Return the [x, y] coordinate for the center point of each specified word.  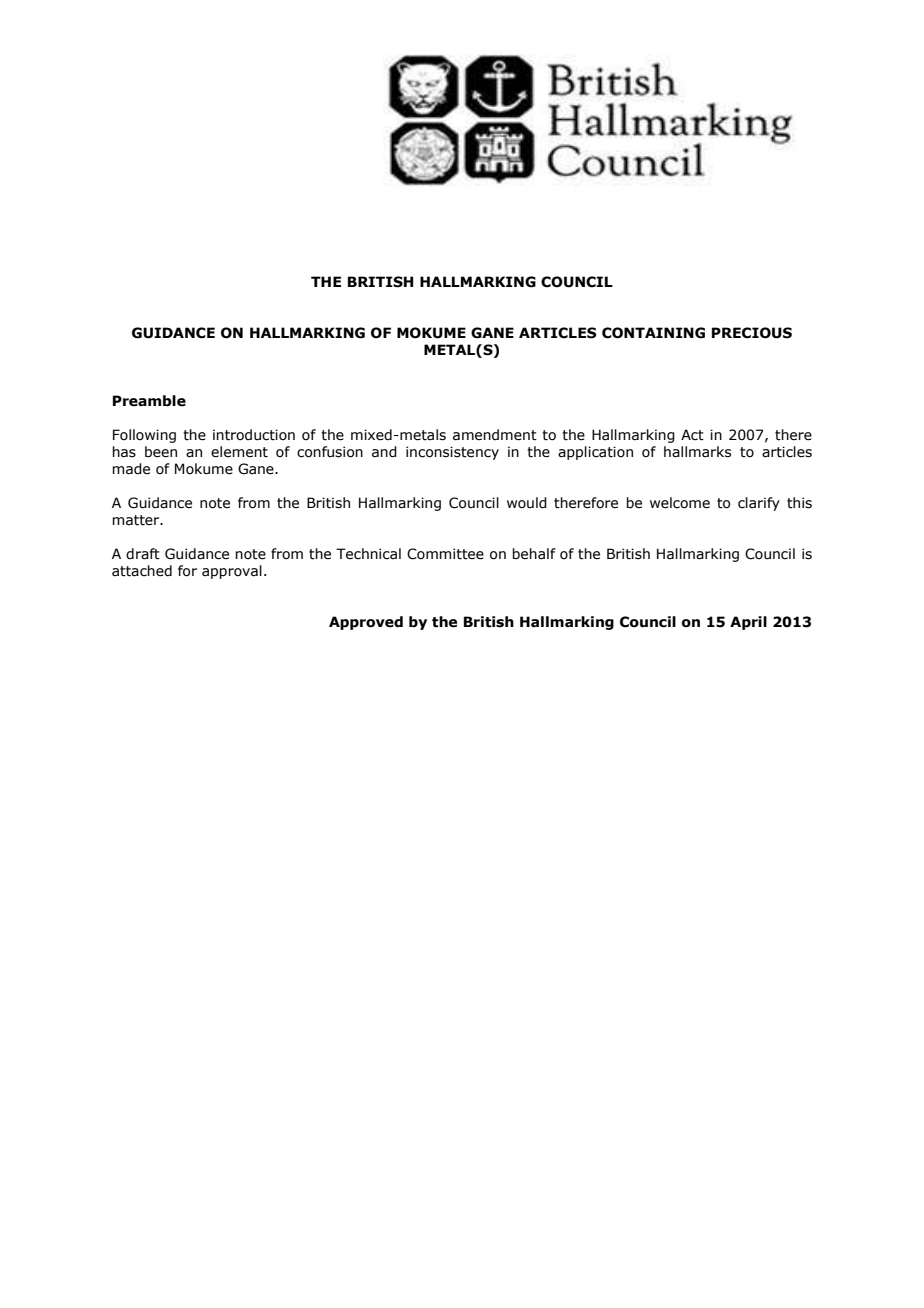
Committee [445, 554]
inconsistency [452, 453]
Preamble [149, 401]
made [131, 469]
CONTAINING [653, 333]
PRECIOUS [752, 333]
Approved [366, 623]
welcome [680, 503]
